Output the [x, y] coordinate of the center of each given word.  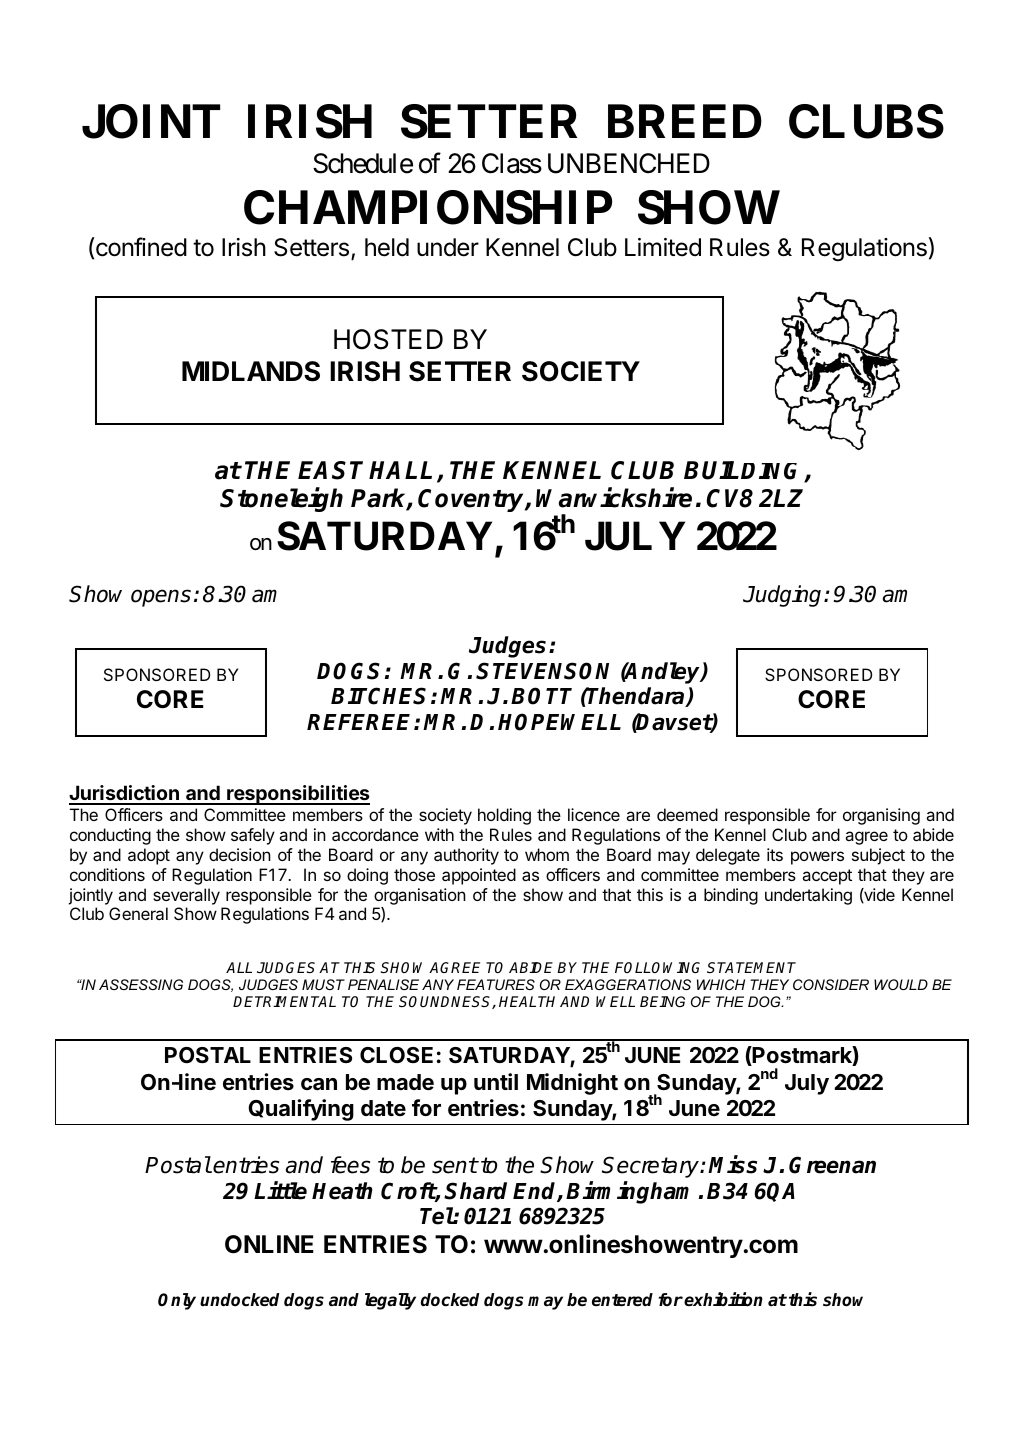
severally [186, 896]
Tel [437, 1216]
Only [177, 1301]
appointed [479, 876]
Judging [782, 596]
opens [161, 598]
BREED [685, 121]
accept [827, 877]
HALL [400, 470]
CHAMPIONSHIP [428, 207]
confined [140, 247]
